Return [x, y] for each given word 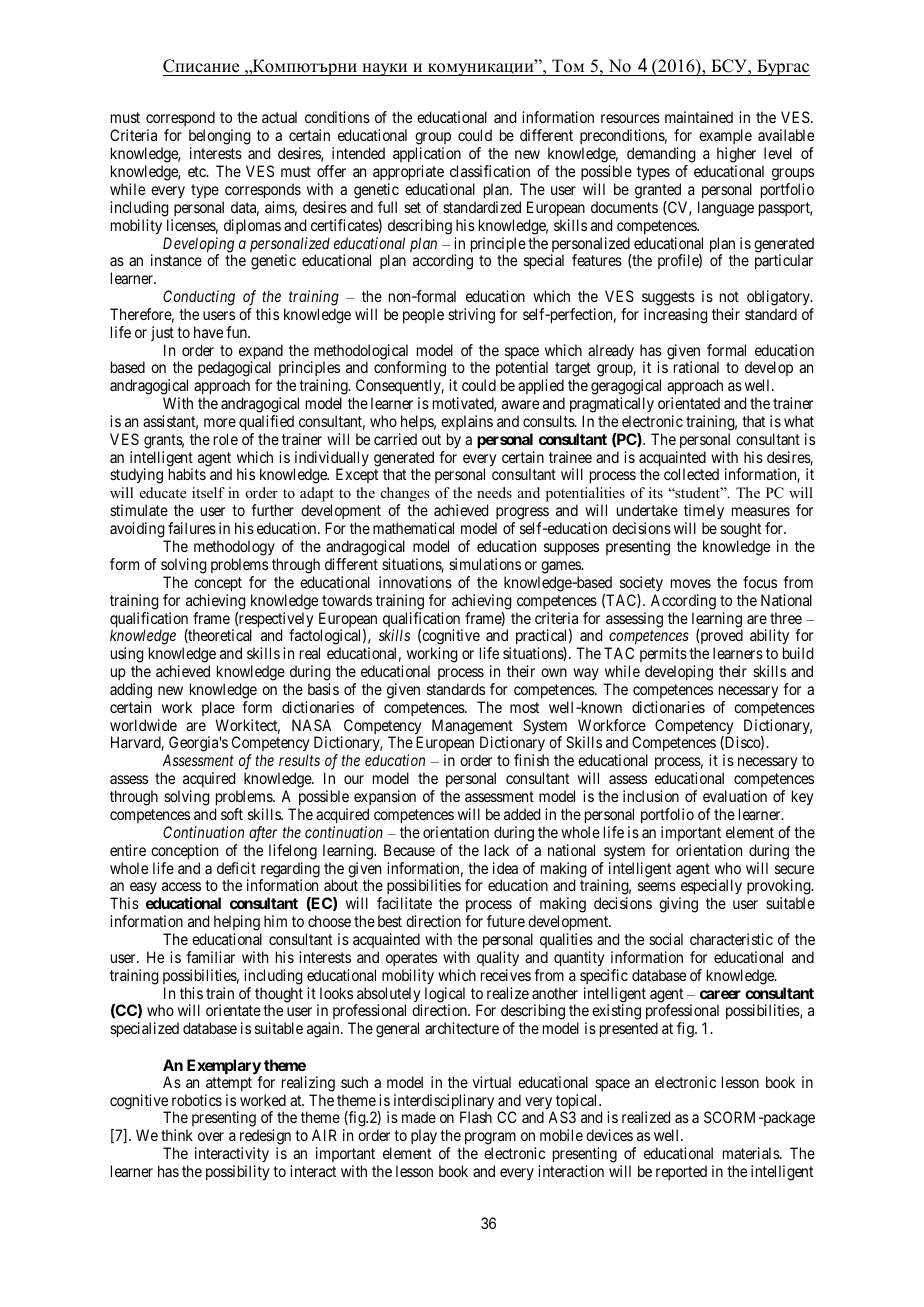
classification [490, 171]
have [208, 332]
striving [471, 316]
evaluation [735, 796]
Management [472, 728]
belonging [220, 138]
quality [498, 959]
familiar [210, 957]
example [725, 138]
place [218, 708]
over [211, 1136]
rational [696, 367]
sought [740, 530]
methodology [234, 548]
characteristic [731, 939]
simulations [485, 564]
